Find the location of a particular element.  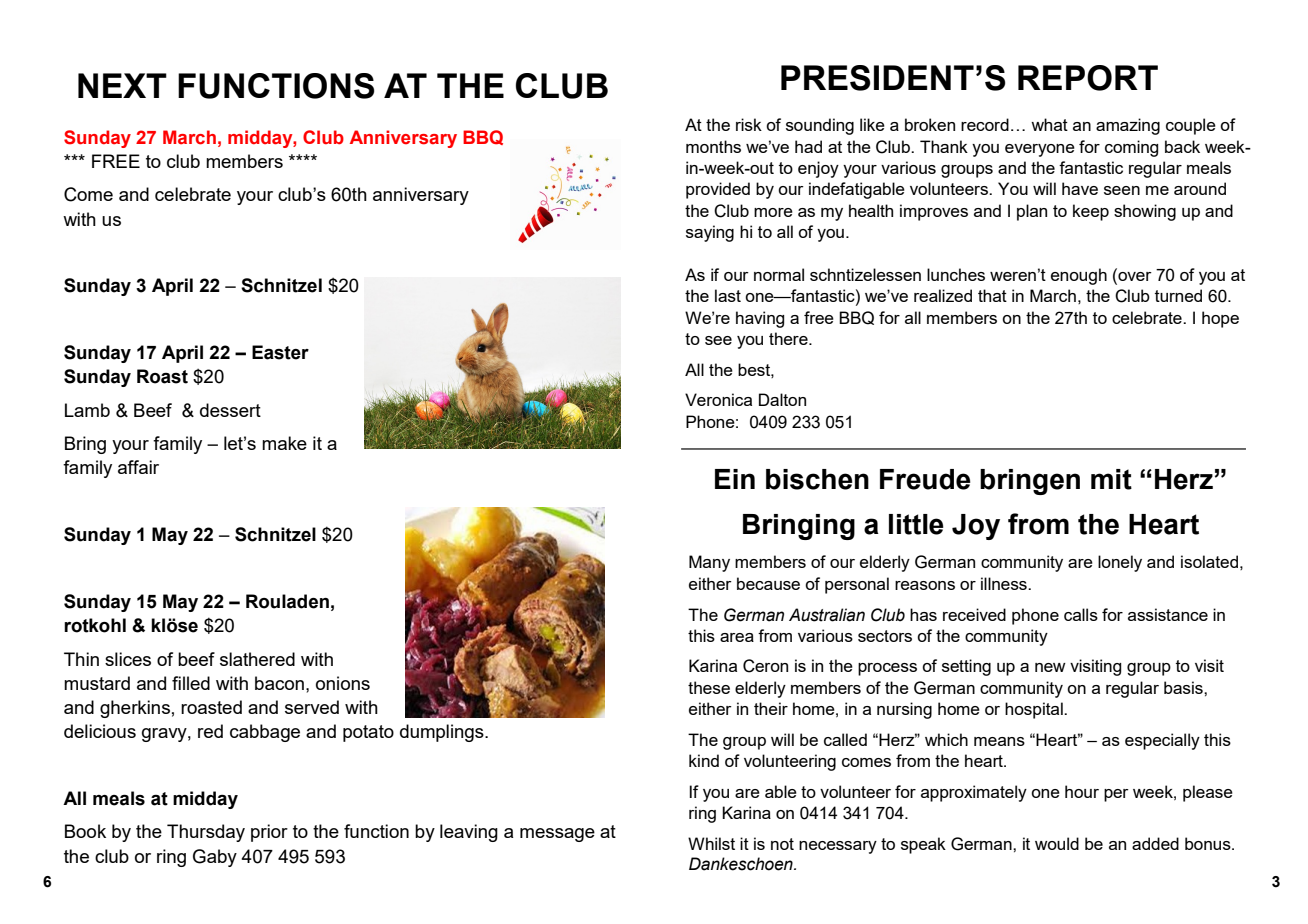

hope is located at coordinates (1220, 319).
